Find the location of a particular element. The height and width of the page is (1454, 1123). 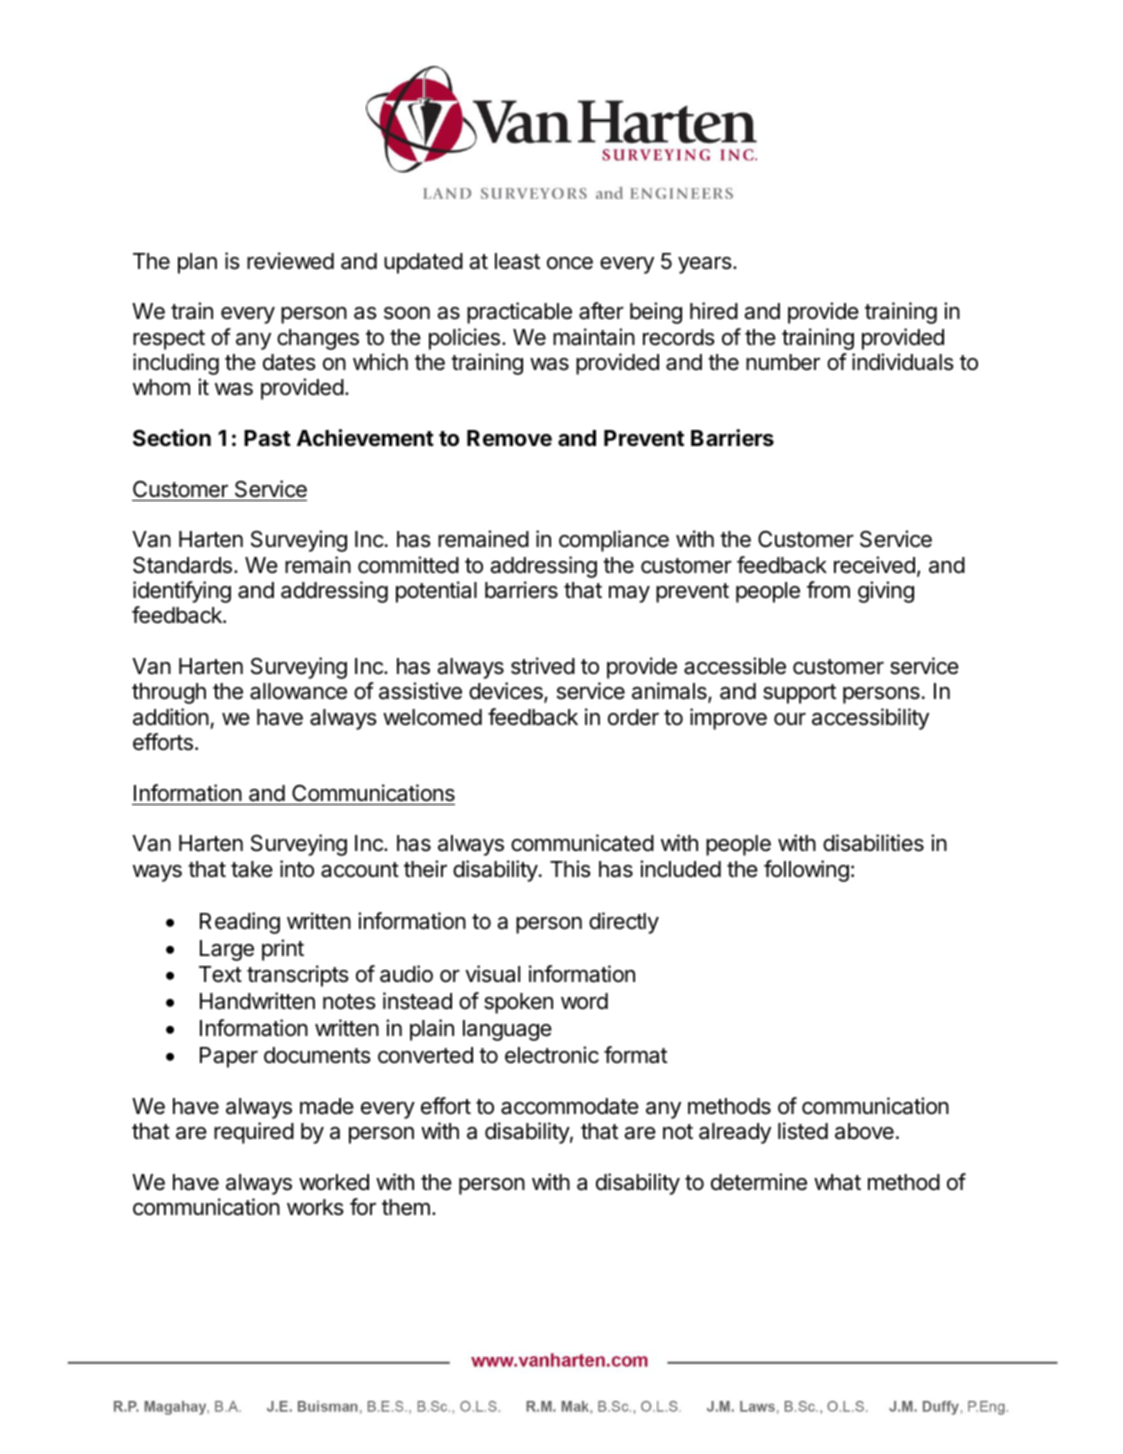

This is located at coordinates (570, 869).
